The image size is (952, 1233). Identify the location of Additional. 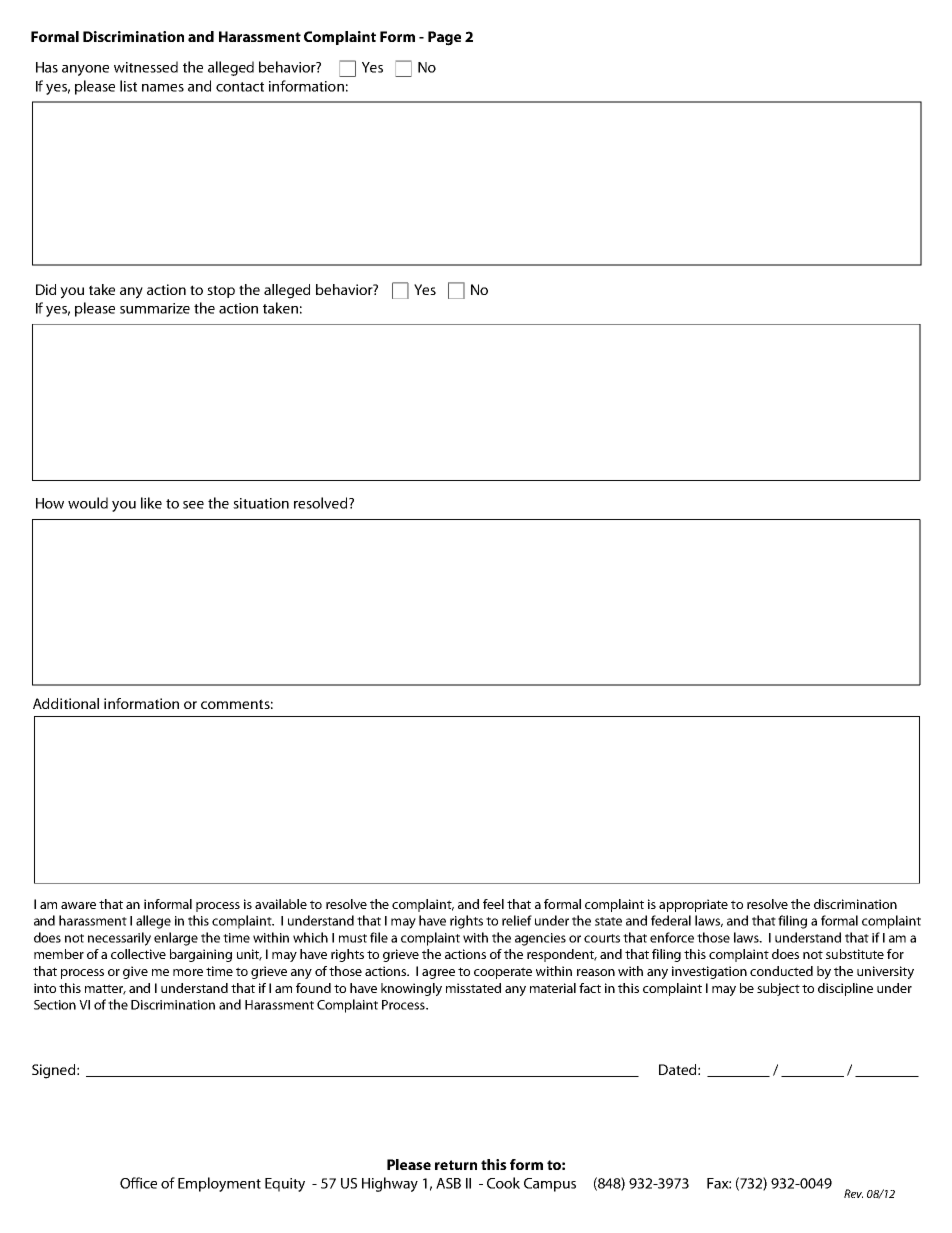
(66, 703).
